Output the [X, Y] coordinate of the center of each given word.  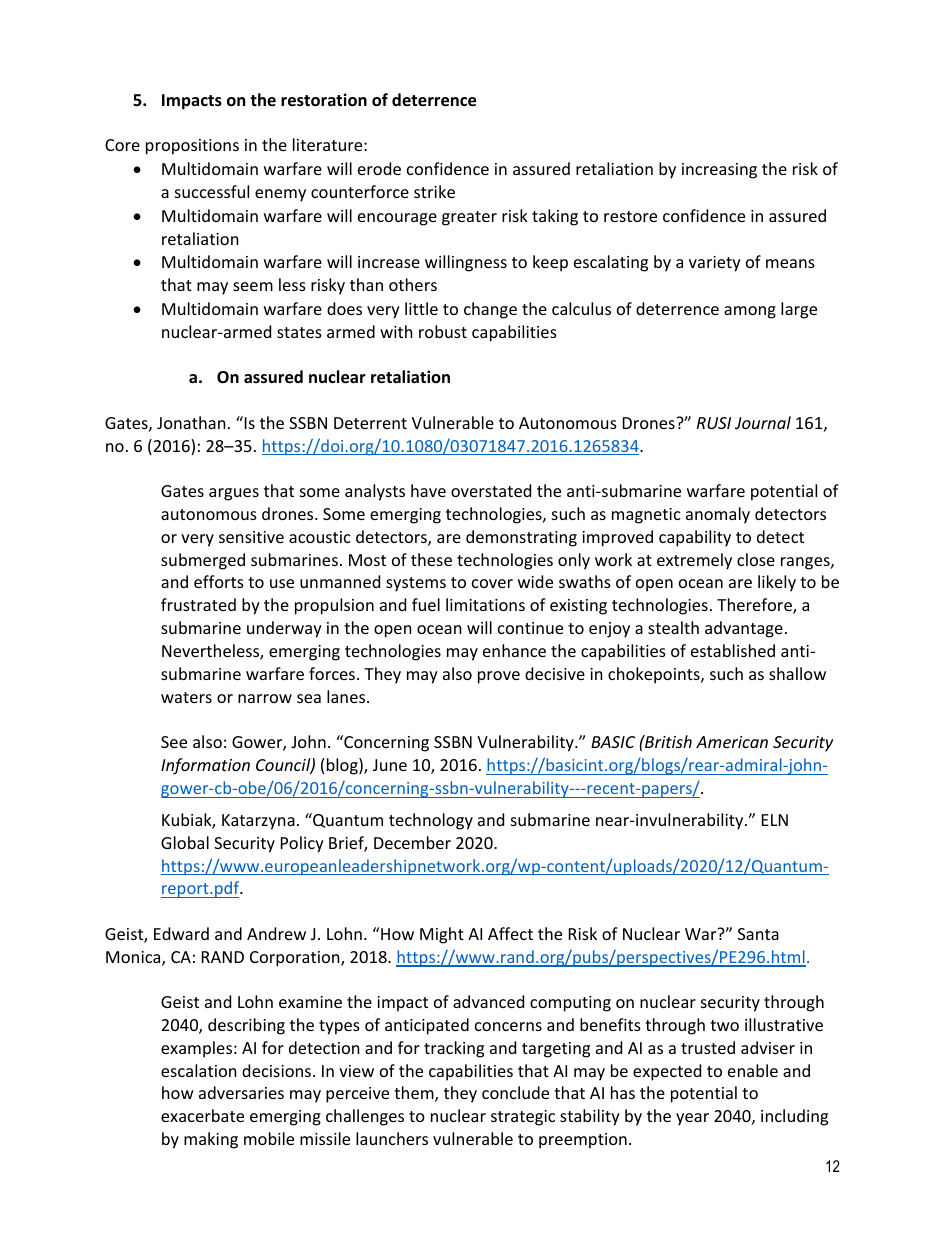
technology [431, 821]
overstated [491, 490]
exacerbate [202, 1115]
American [732, 742]
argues [234, 494]
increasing [719, 171]
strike [434, 191]
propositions [192, 147]
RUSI [714, 423]
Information [205, 766]
